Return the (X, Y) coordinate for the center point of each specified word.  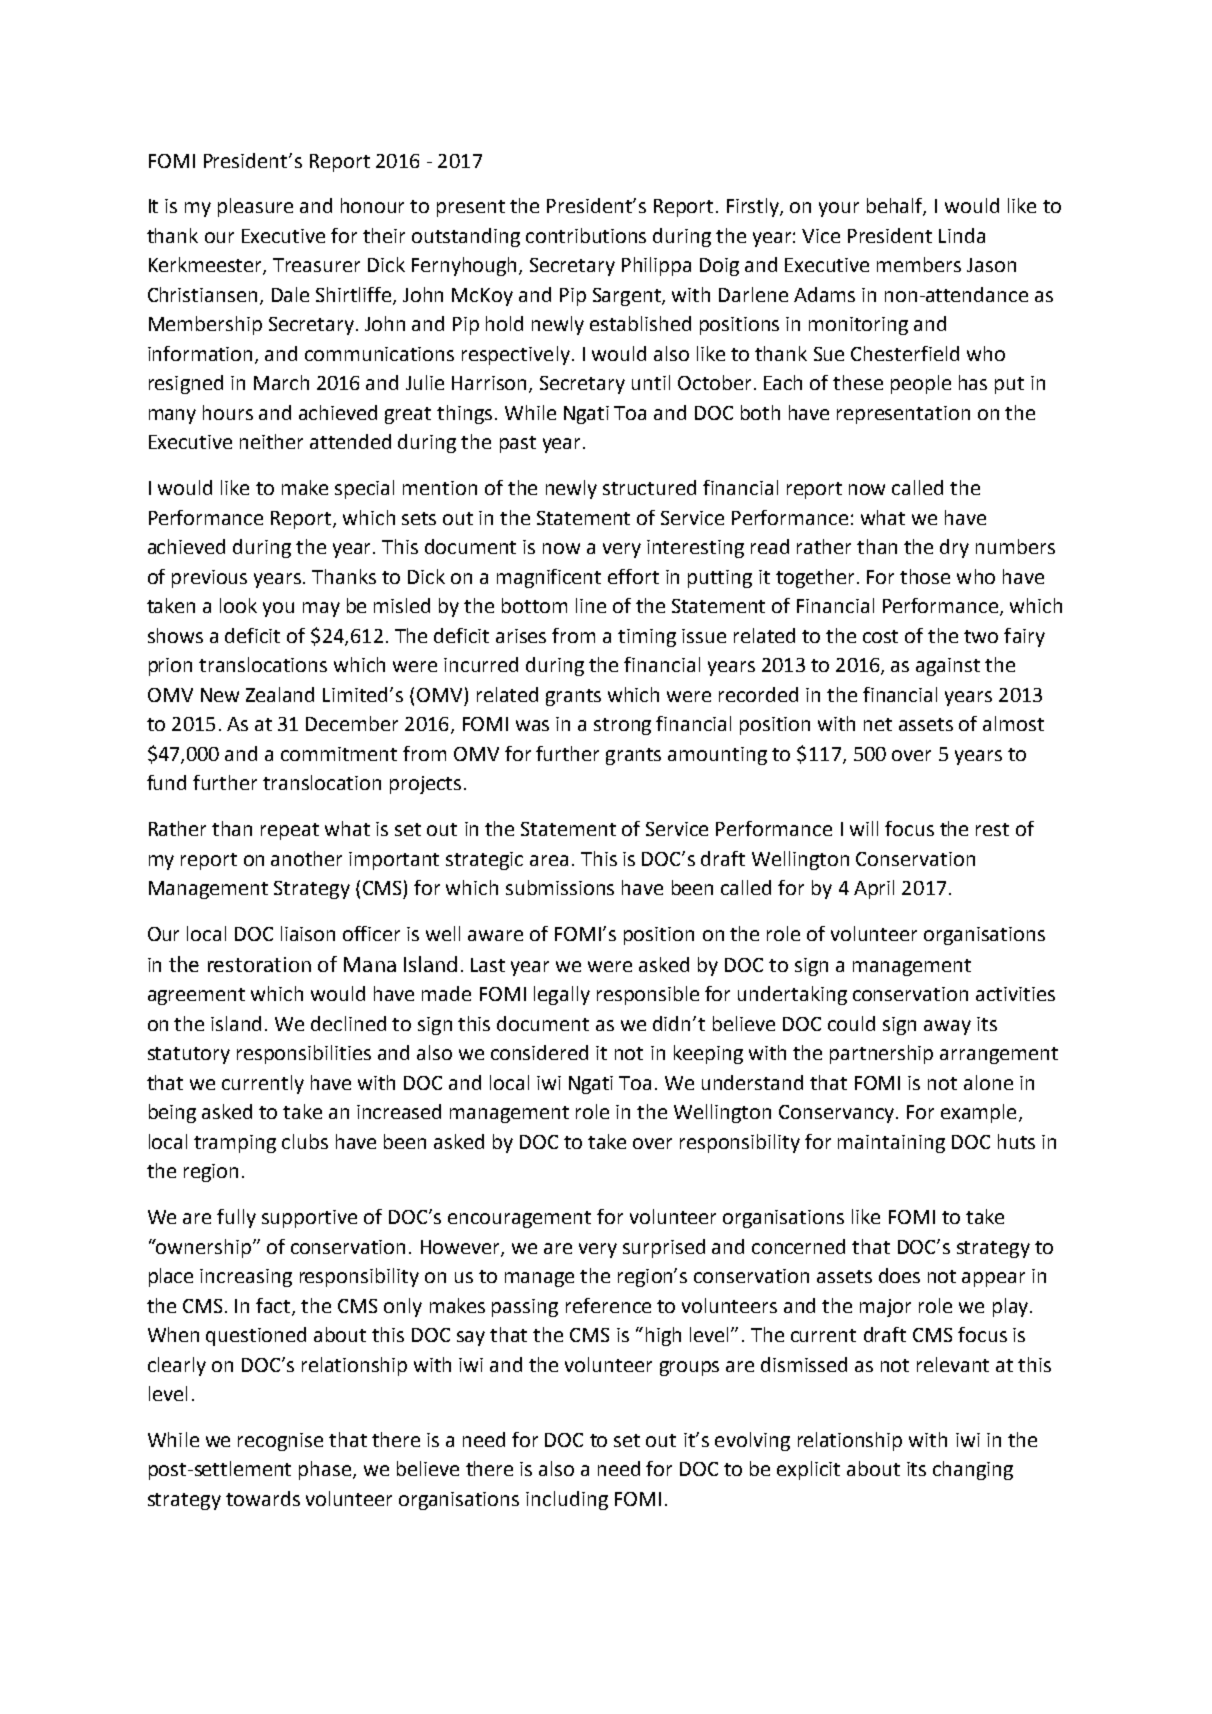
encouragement (519, 1219)
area (549, 860)
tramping (235, 1144)
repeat (290, 831)
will (864, 828)
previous (209, 579)
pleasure (255, 207)
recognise (280, 1442)
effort (633, 576)
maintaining (891, 1144)
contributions (586, 235)
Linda (962, 235)
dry (954, 548)
